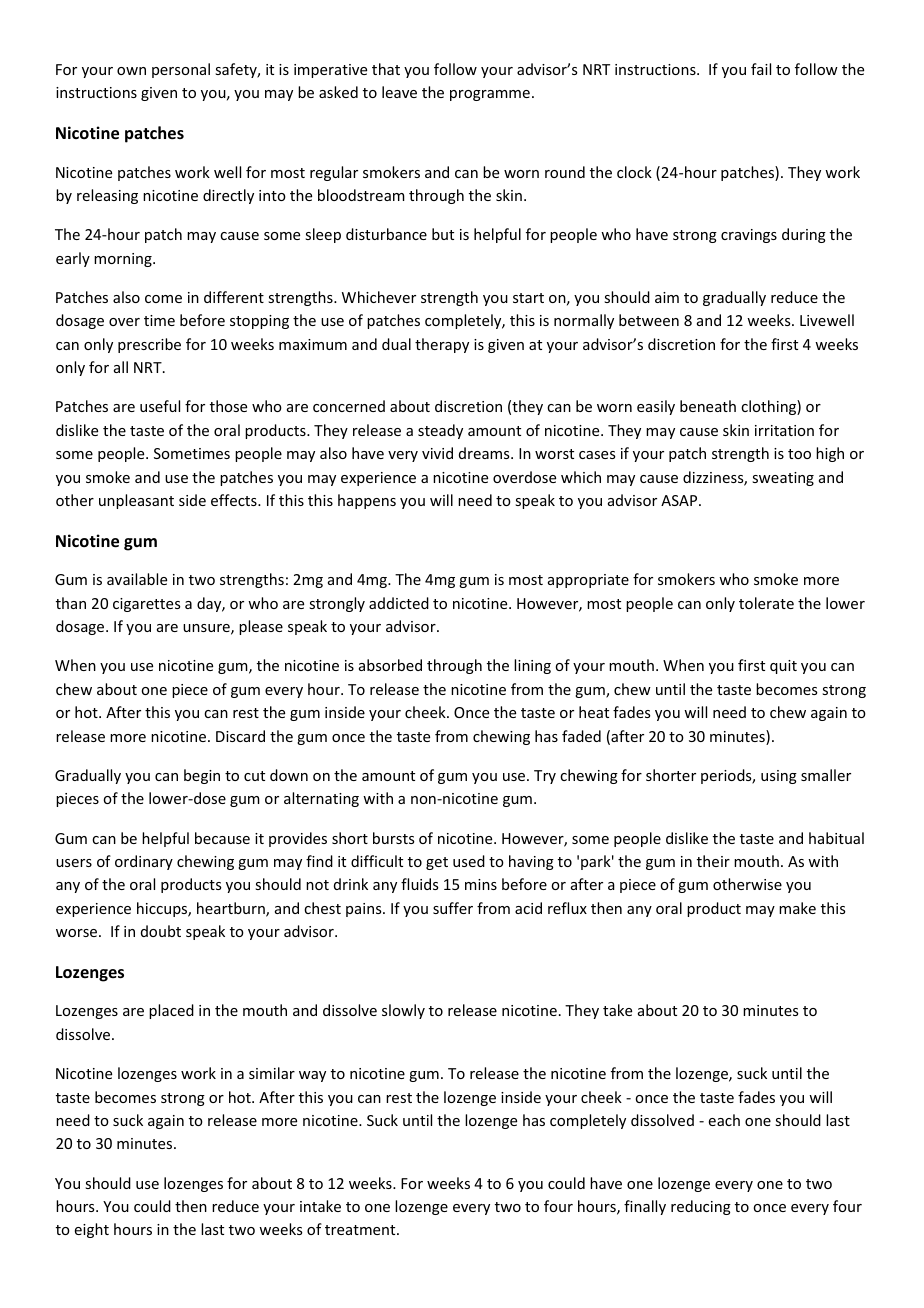 The height and width of the page is (1308, 924). Describe the element at coordinates (708, 406) in the page. I see `beneath` at that location.
